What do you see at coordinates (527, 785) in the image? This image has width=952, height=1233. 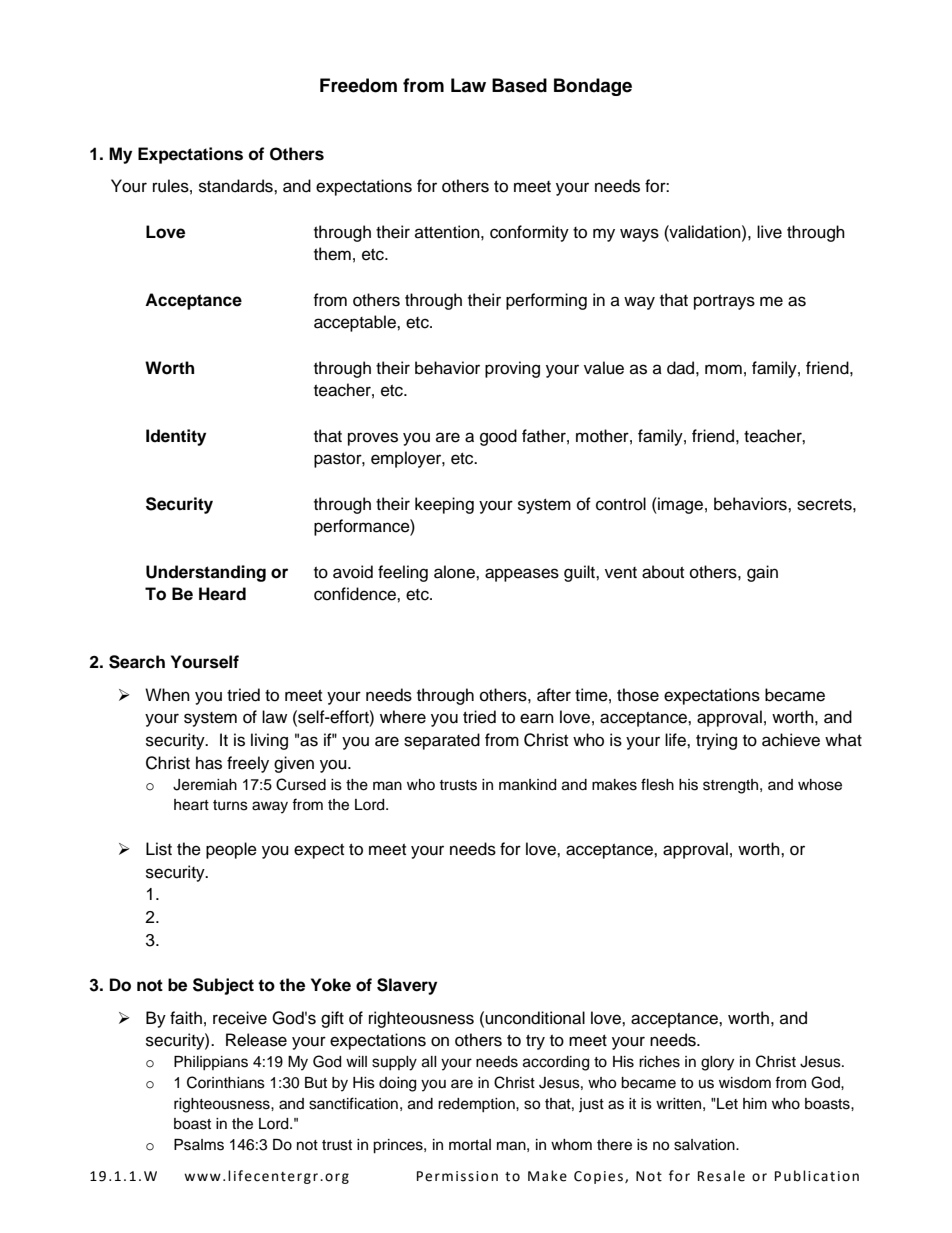 I see `mankind` at bounding box center [527, 785].
